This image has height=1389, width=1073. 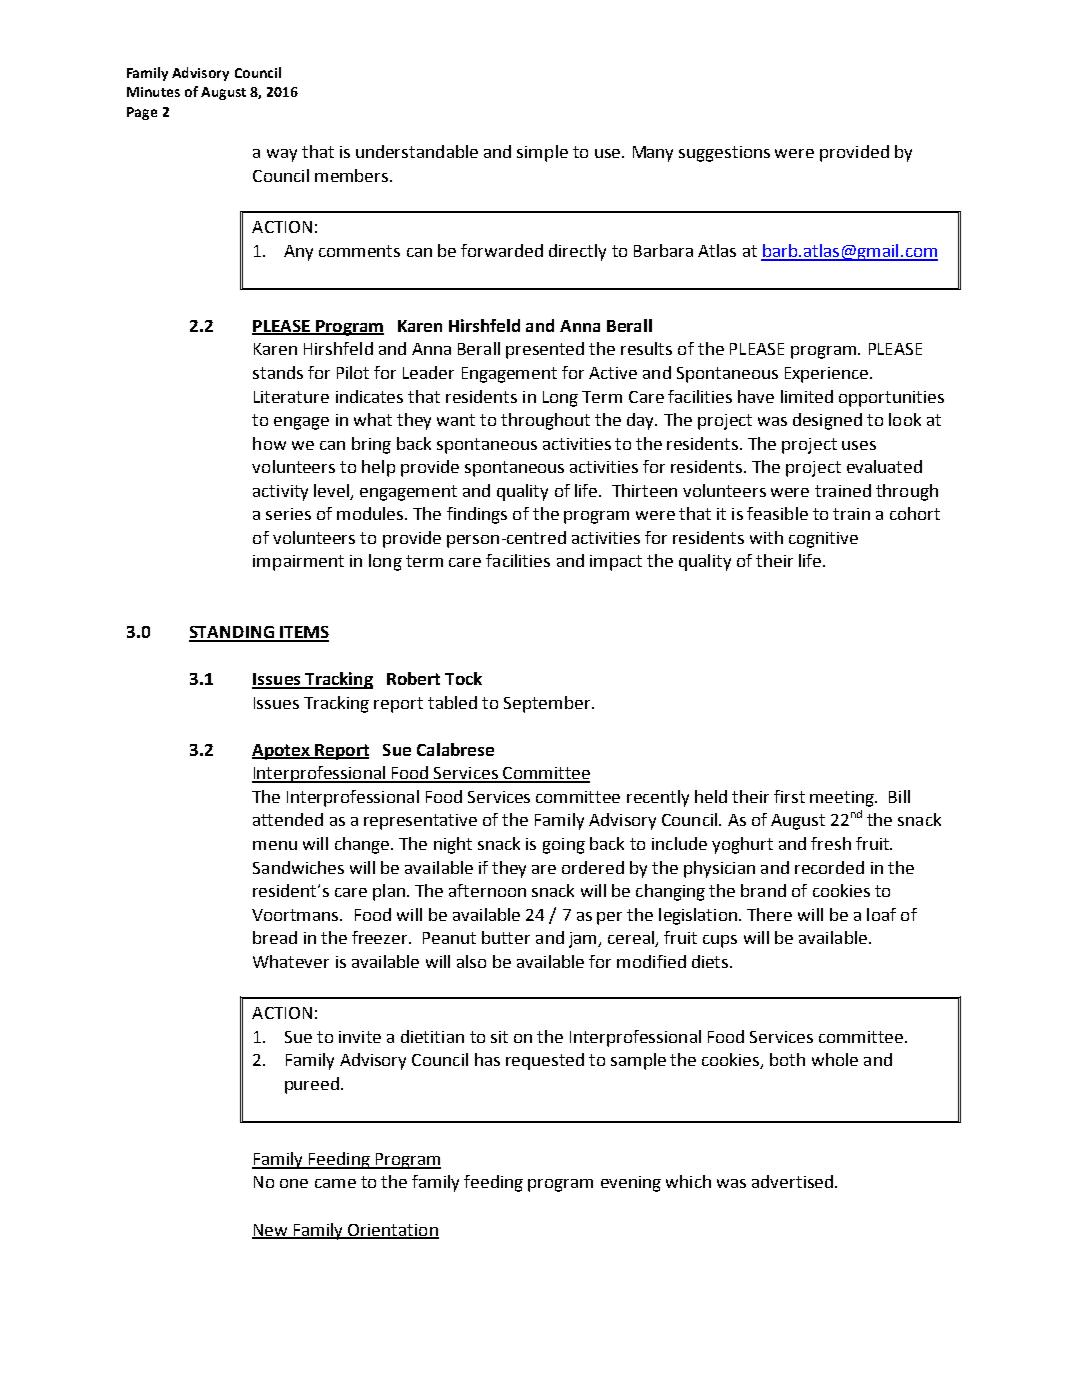 I want to click on way, so click(x=282, y=155).
